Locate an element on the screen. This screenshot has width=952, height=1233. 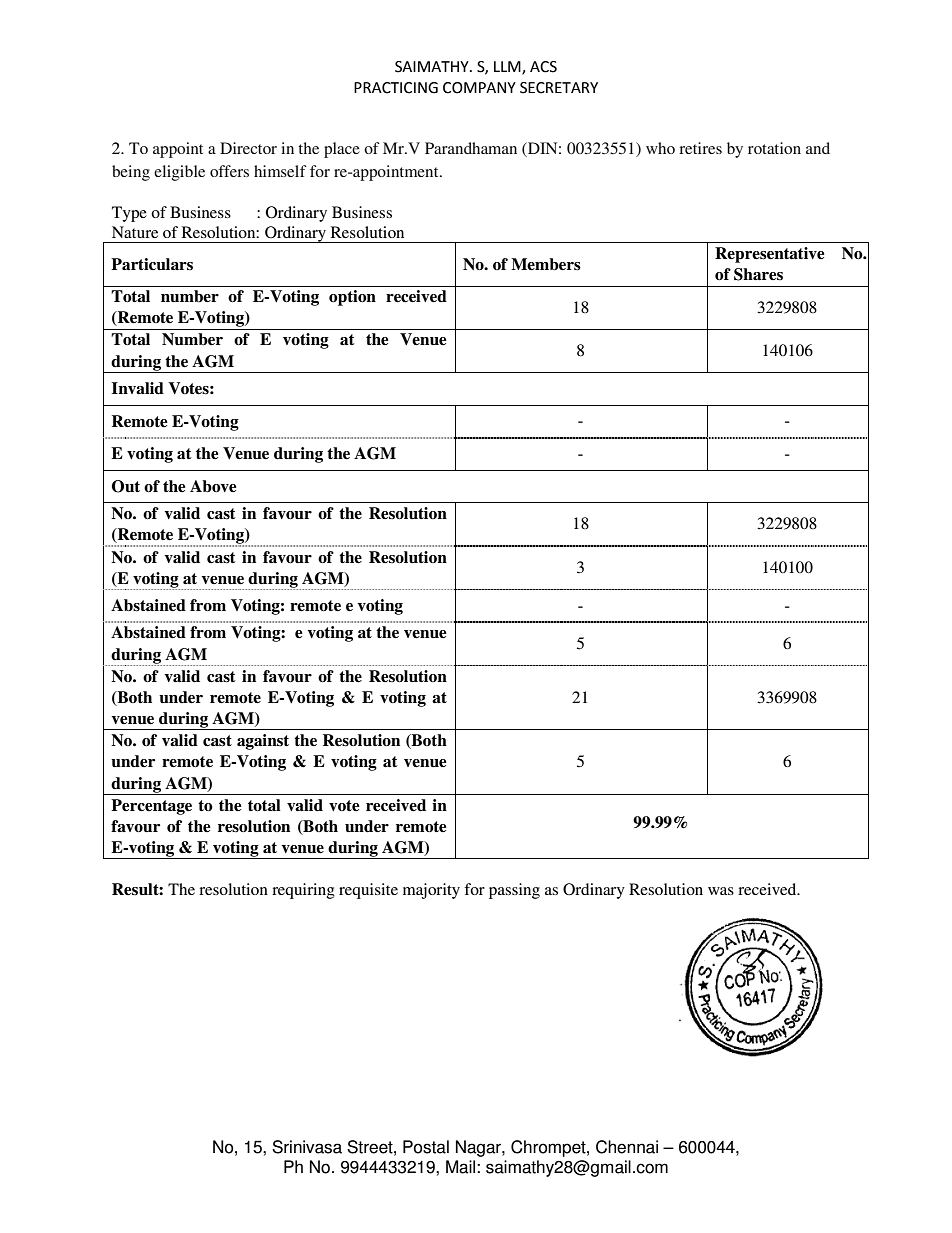
Director is located at coordinates (248, 148).
